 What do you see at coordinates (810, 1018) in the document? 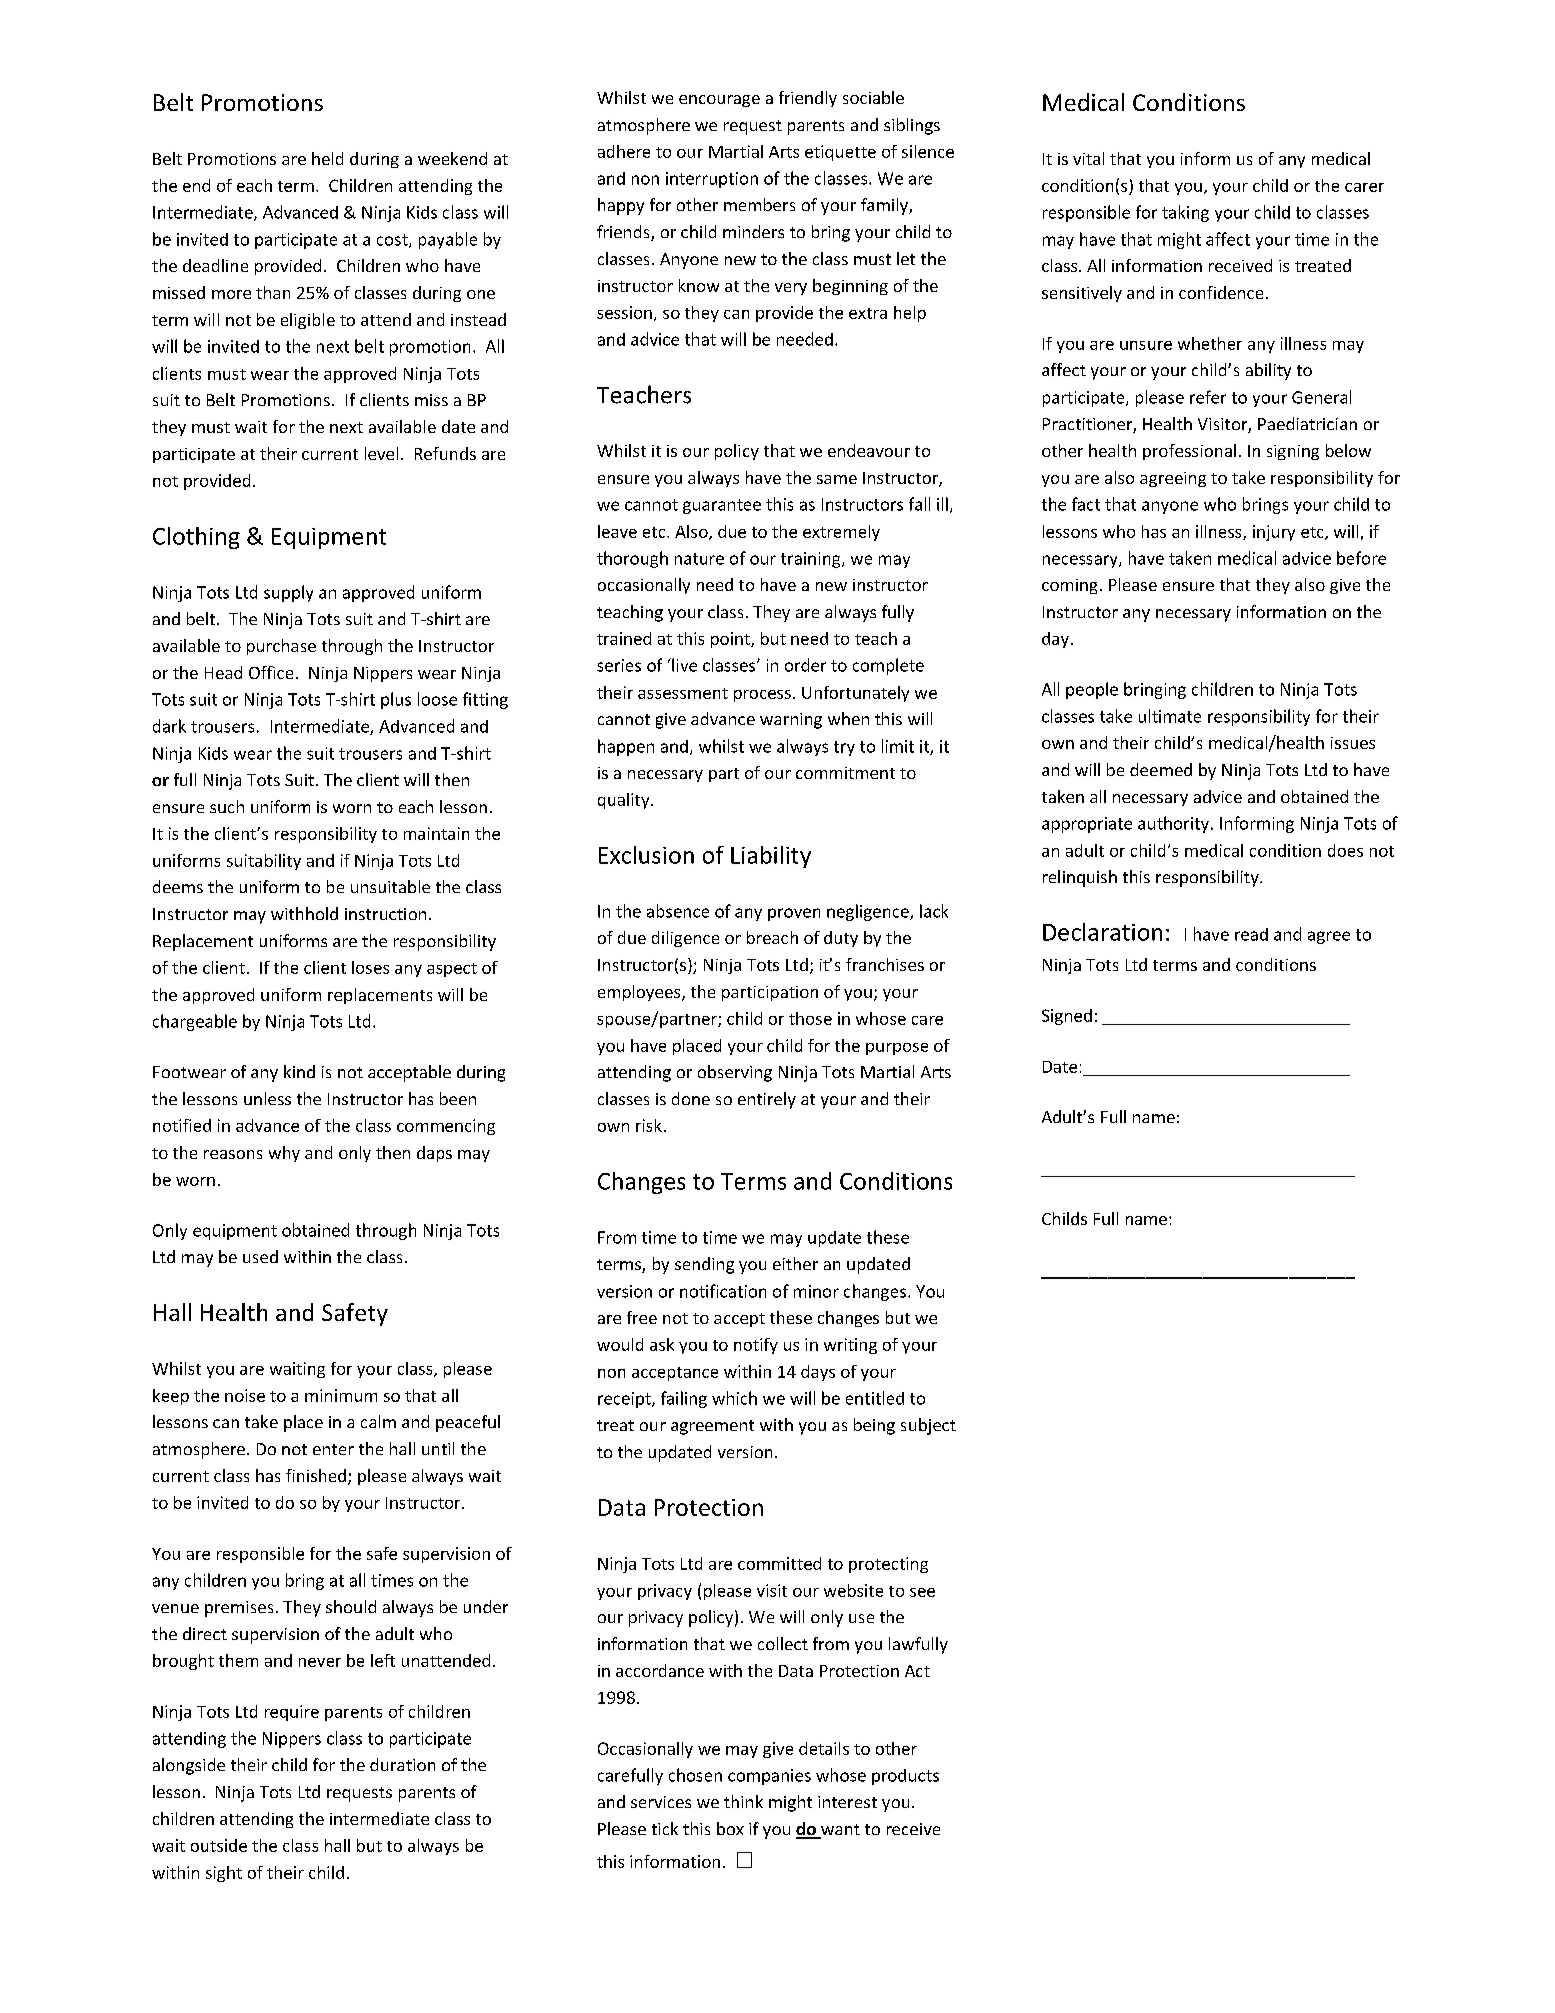
I see `those` at bounding box center [810, 1018].
